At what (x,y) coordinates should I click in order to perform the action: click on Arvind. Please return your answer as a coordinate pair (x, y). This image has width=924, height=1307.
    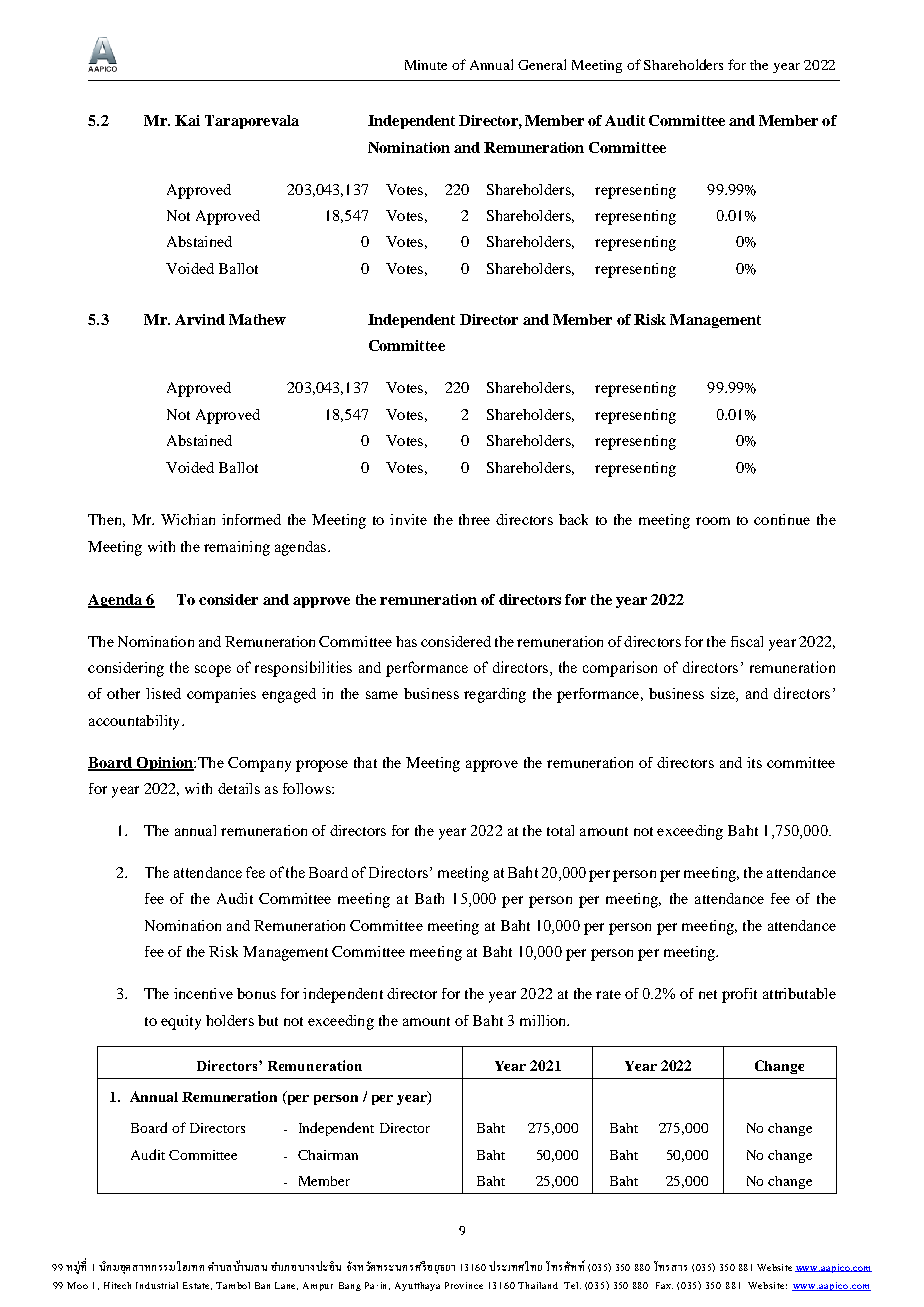
    Looking at the image, I should click on (200, 319).
